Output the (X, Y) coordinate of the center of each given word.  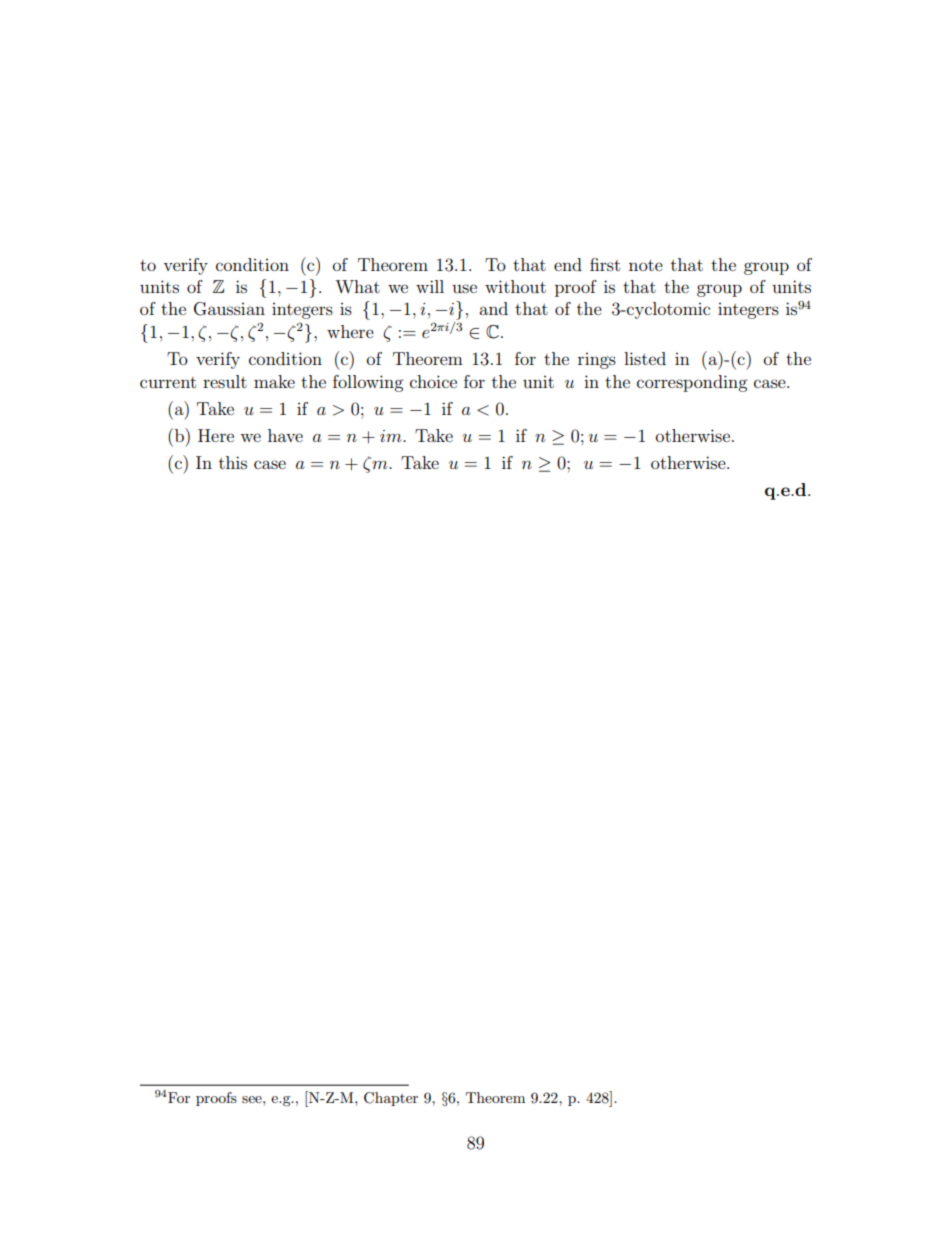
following (368, 383)
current (168, 382)
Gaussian (229, 309)
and (493, 308)
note (646, 265)
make (274, 381)
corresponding (692, 383)
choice (433, 381)
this (233, 462)
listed (645, 358)
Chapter (391, 1099)
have (285, 435)
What (357, 286)
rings (597, 361)
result (225, 381)
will (430, 286)
